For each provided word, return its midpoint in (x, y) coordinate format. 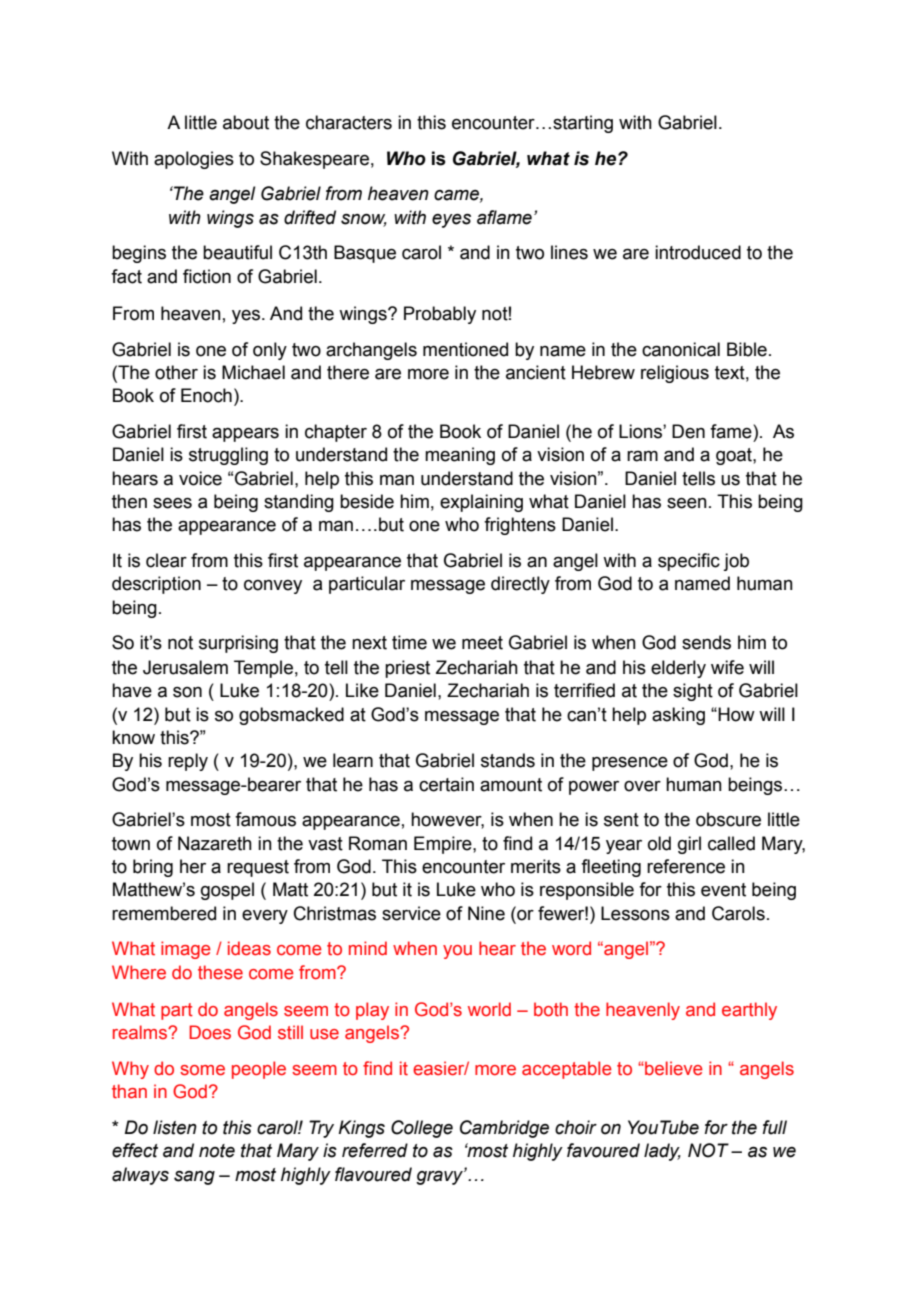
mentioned (465, 349)
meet (482, 643)
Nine (486, 913)
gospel (227, 891)
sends (706, 642)
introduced (698, 252)
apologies (194, 160)
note (217, 1151)
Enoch (206, 395)
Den (688, 431)
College (422, 1129)
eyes (451, 221)
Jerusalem (185, 667)
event (723, 890)
